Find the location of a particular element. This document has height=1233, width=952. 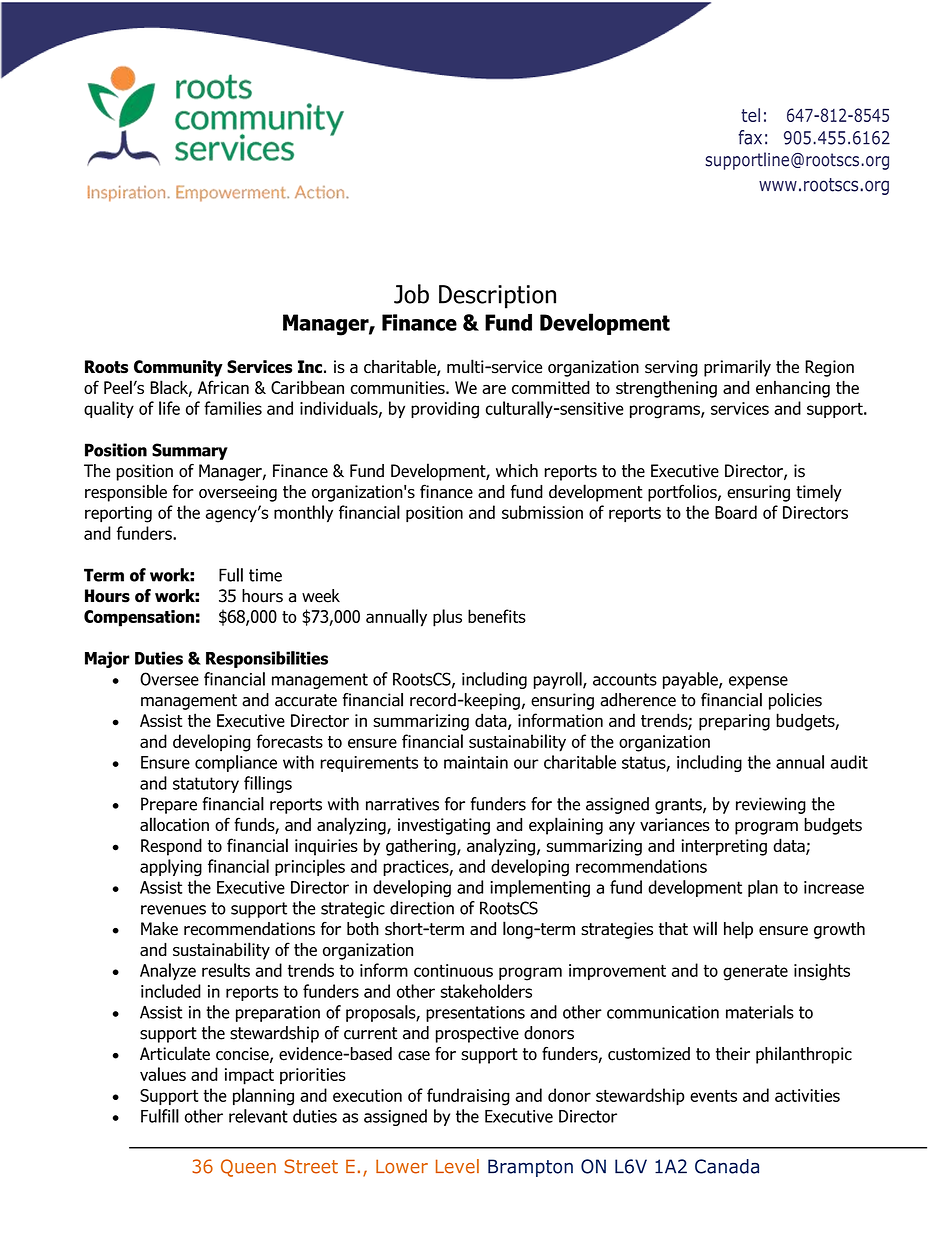

investigating is located at coordinates (444, 826).
